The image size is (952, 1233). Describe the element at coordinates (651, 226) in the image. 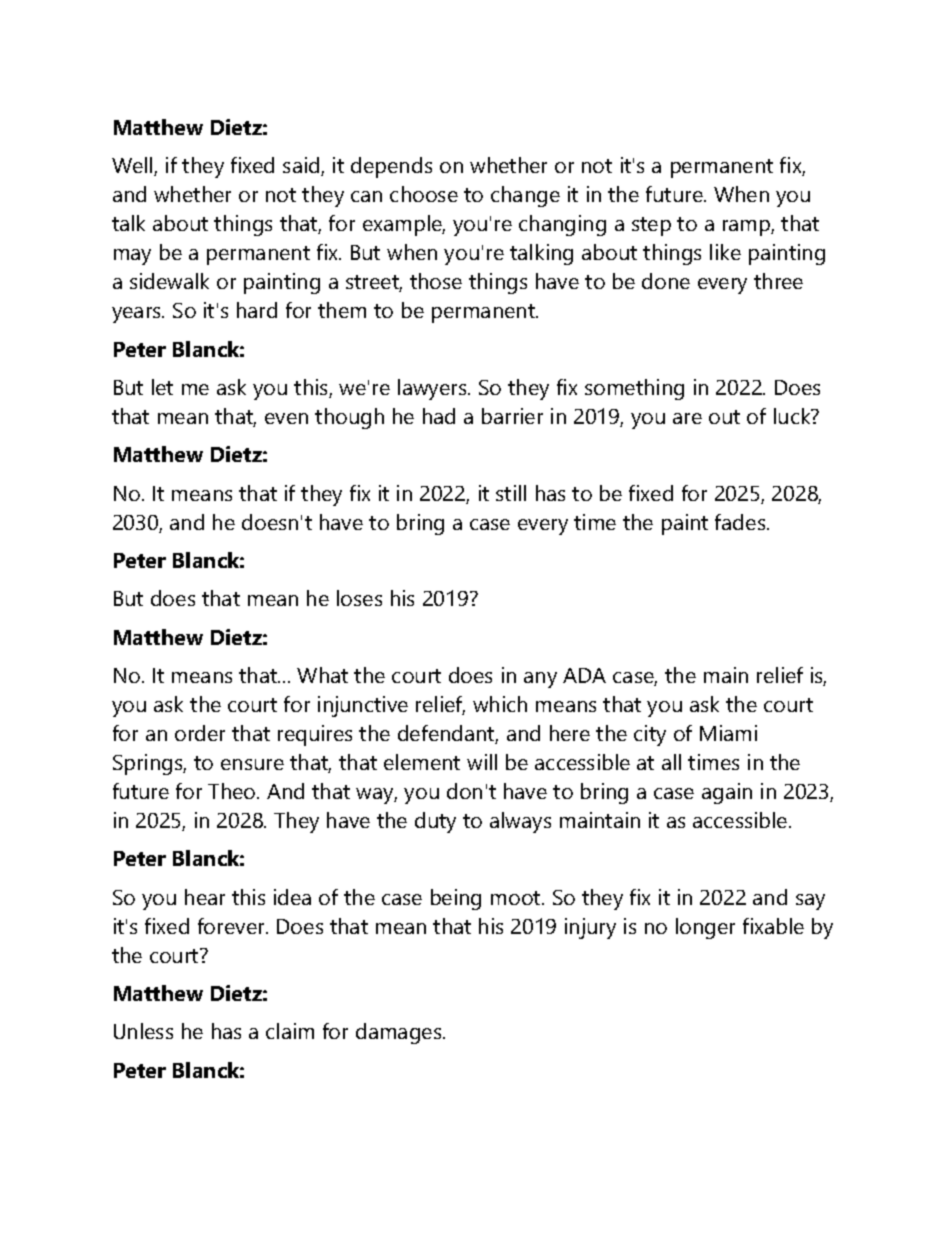

I see `step` at that location.
